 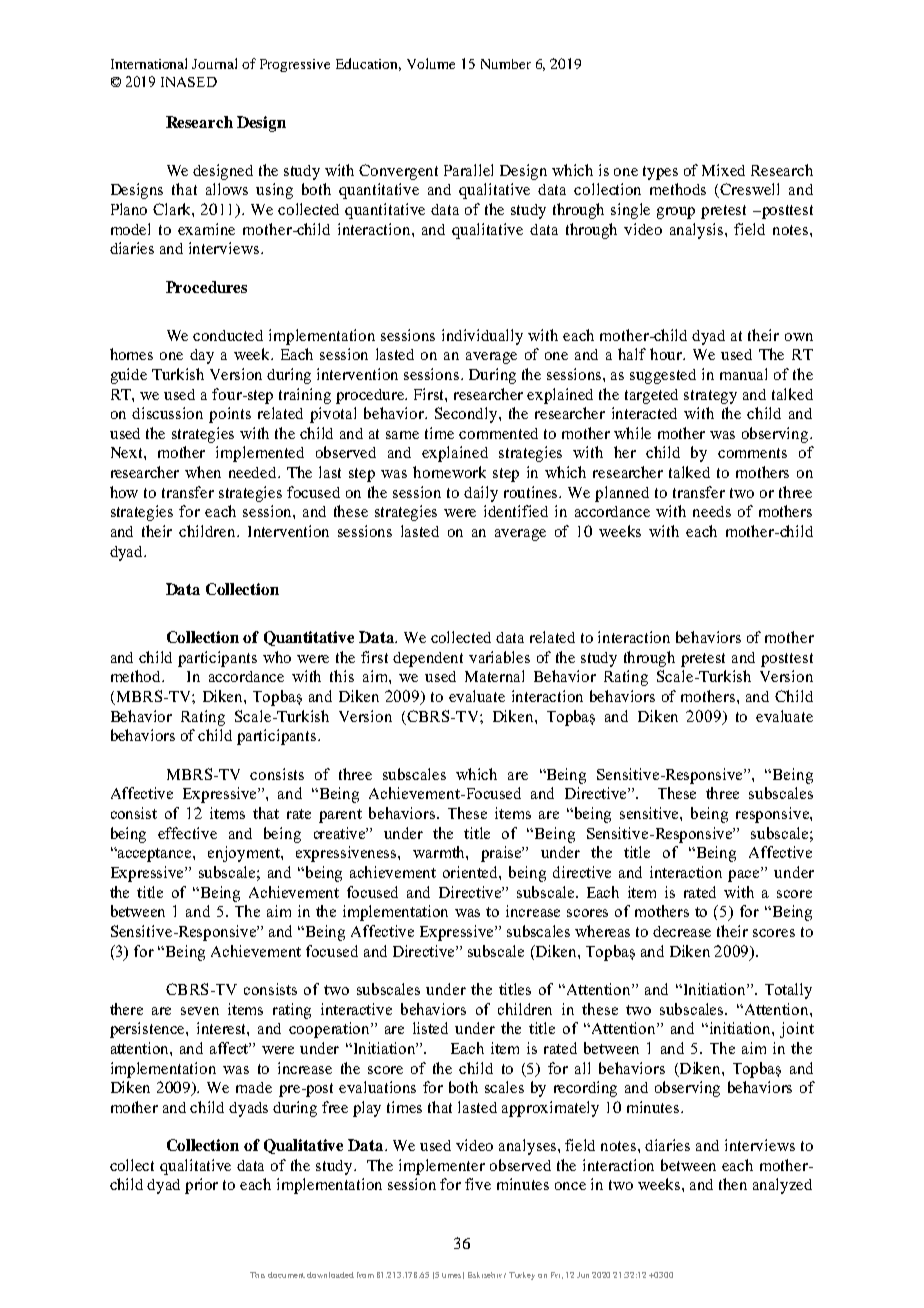 What do you see at coordinates (214, 63) in the page?
I see `Journal` at bounding box center [214, 63].
